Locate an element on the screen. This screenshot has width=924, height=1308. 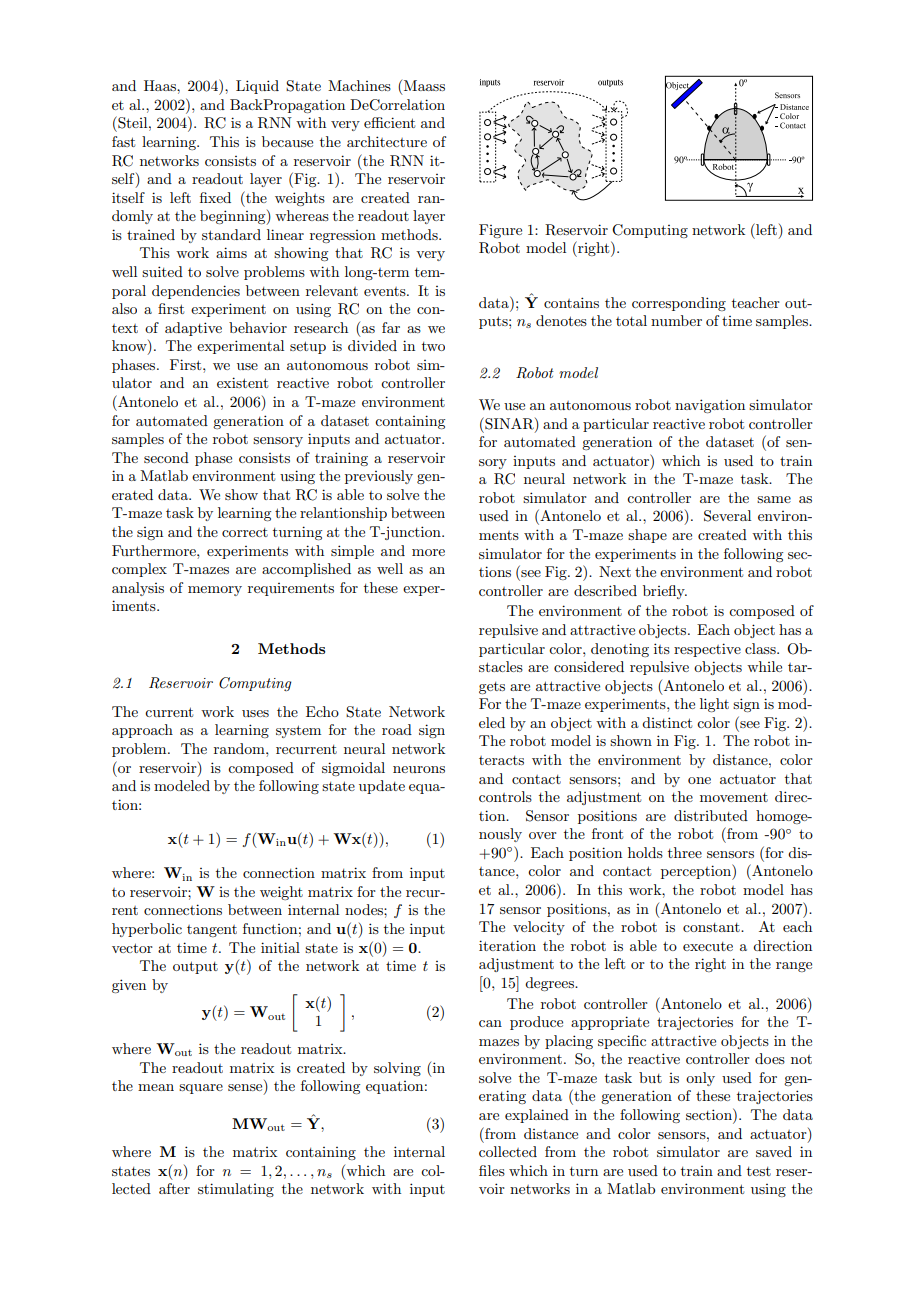
Haas is located at coordinates (161, 85).
